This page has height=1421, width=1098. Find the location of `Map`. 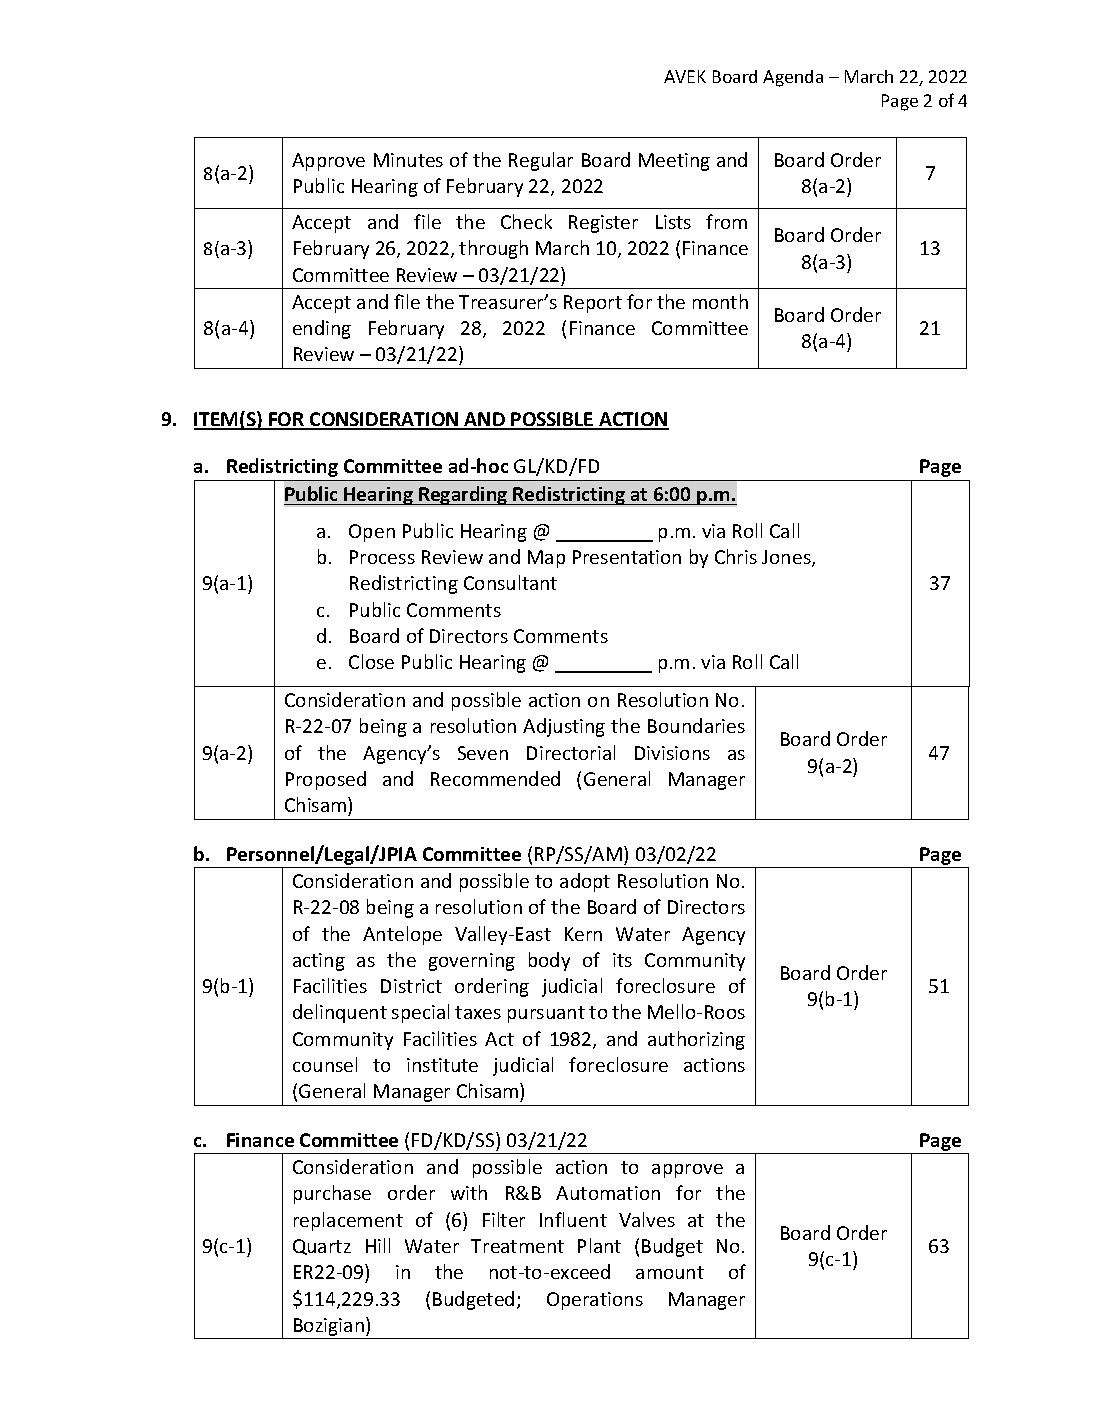

Map is located at coordinates (546, 559).
